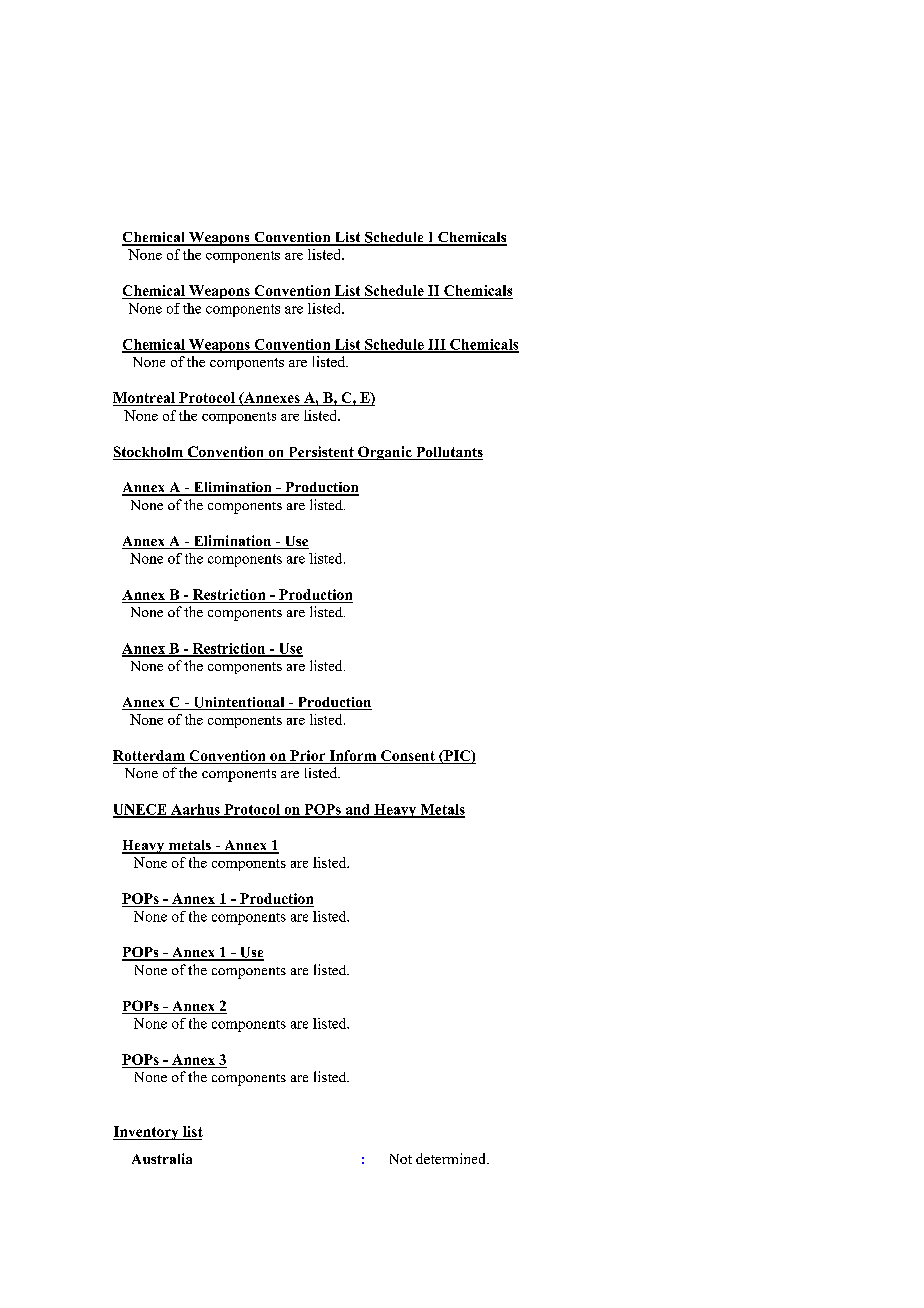 This screenshot has height=1308, width=924. Describe the element at coordinates (437, 345) in the screenshot. I see `III` at that location.
